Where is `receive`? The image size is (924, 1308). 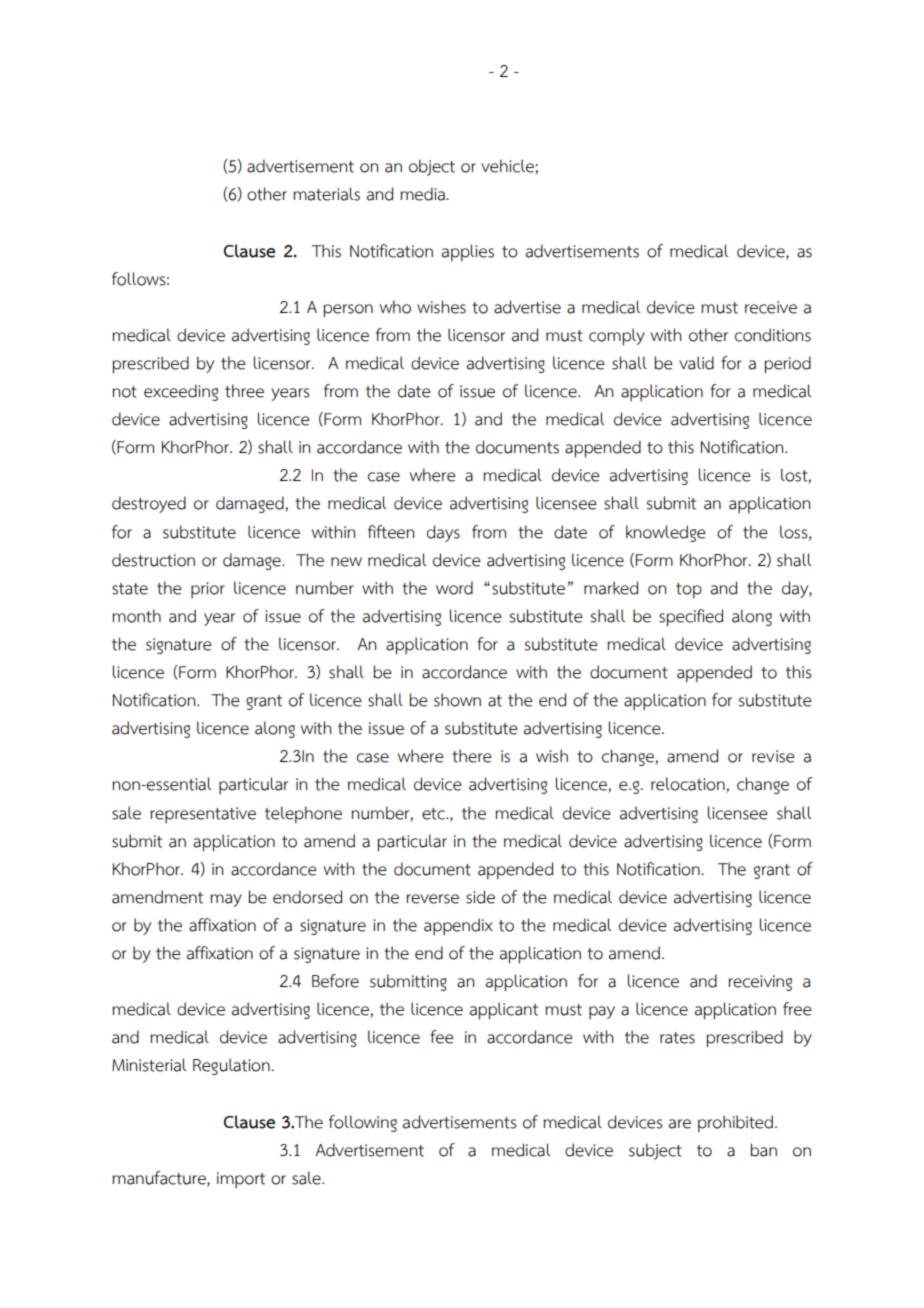
receive is located at coordinates (771, 307).
